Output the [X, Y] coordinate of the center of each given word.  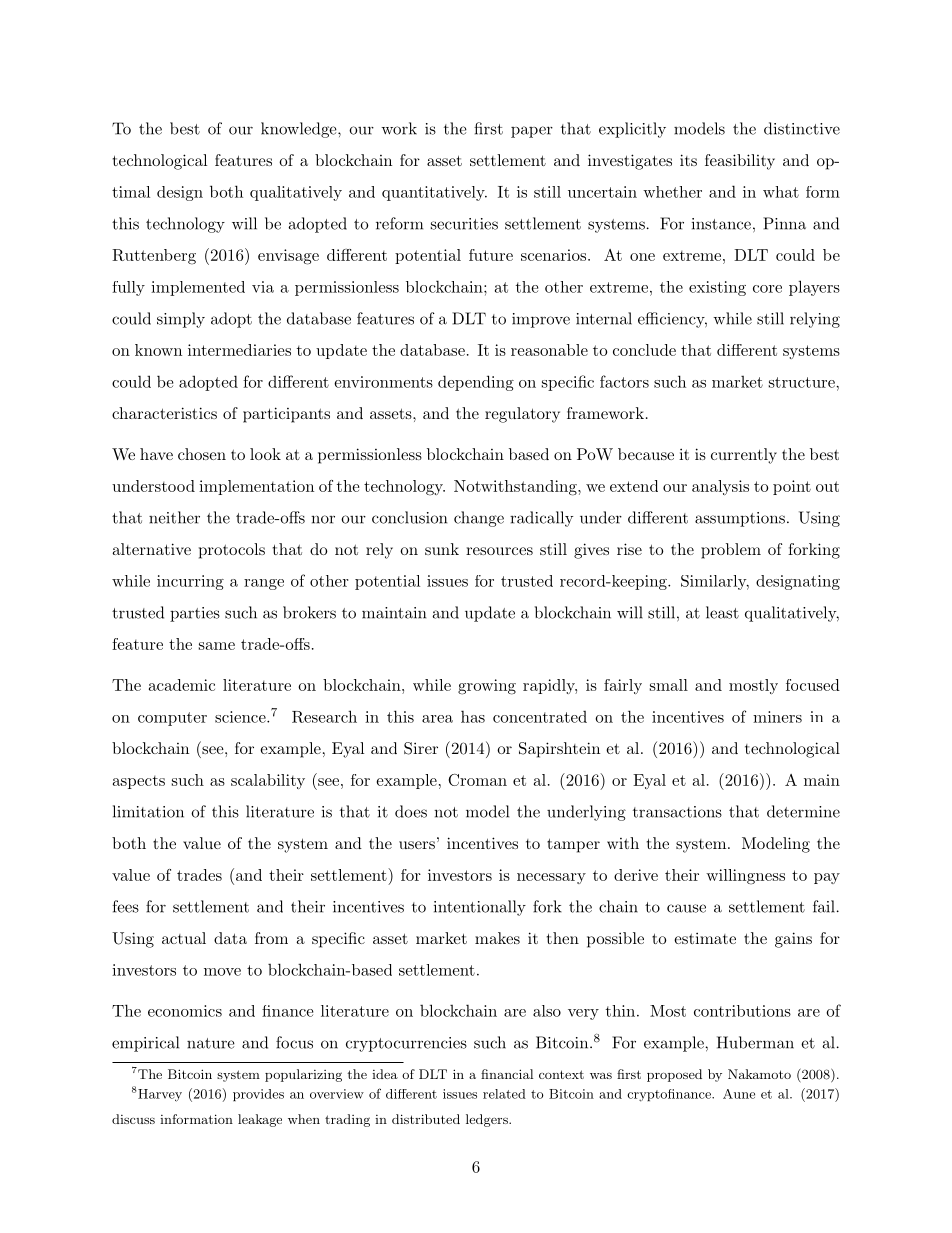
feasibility [740, 162]
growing [487, 687]
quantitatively [434, 193]
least [722, 612]
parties [195, 614]
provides [258, 1095]
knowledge [300, 130]
